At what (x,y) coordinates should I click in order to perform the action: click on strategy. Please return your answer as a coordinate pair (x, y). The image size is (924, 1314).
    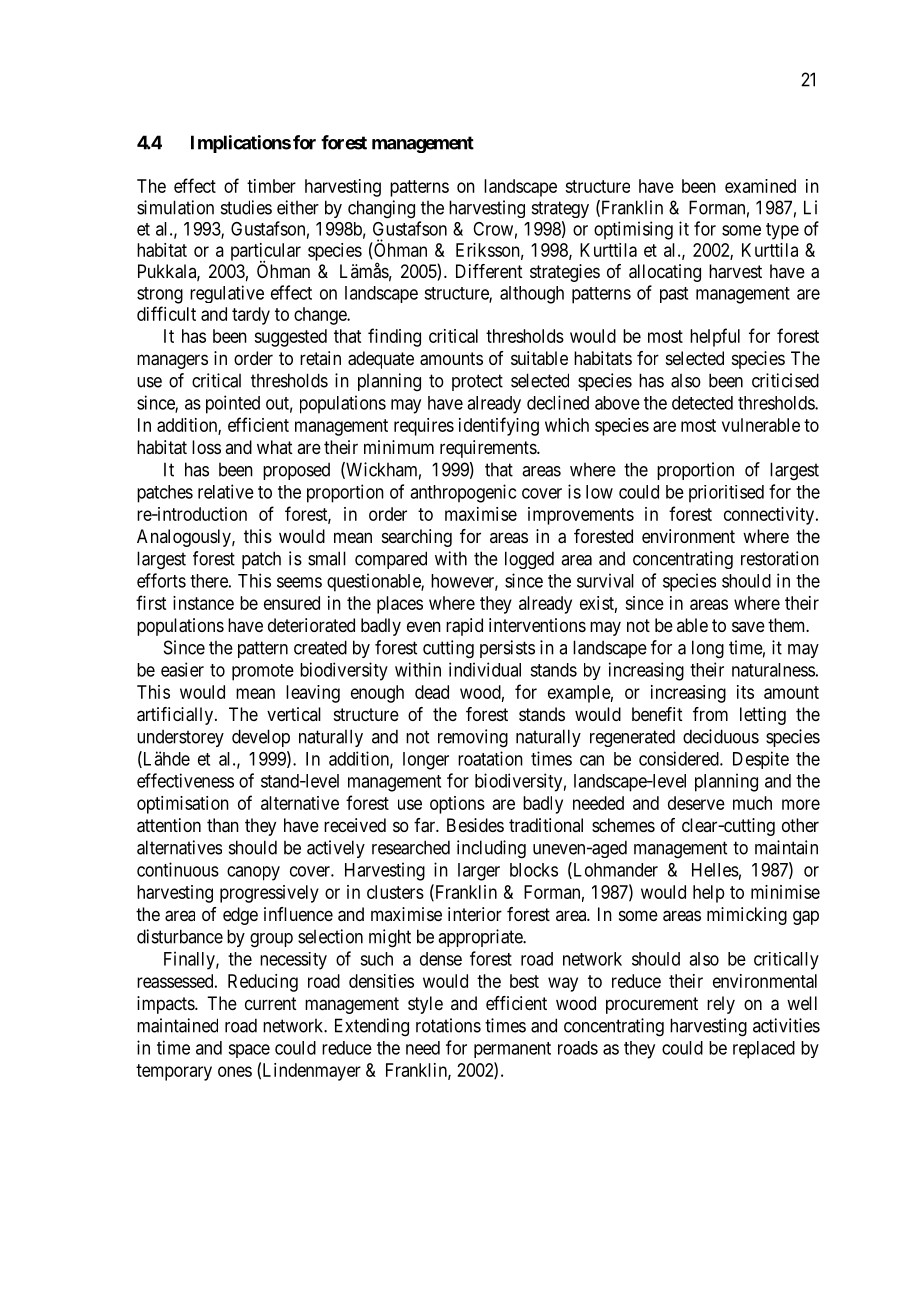
    Looking at the image, I should click on (560, 209).
